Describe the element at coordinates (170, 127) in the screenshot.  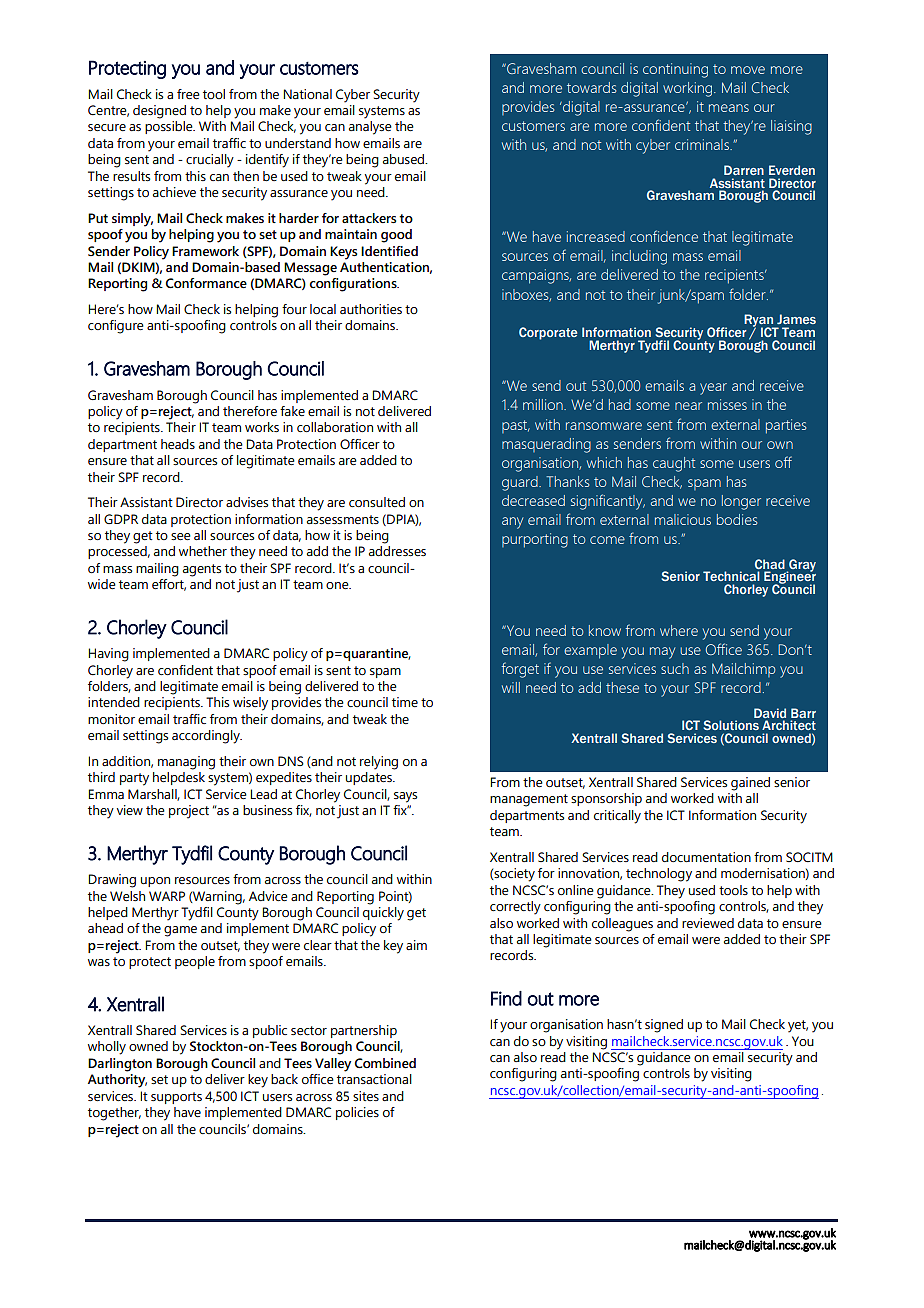
I see `possible` at that location.
